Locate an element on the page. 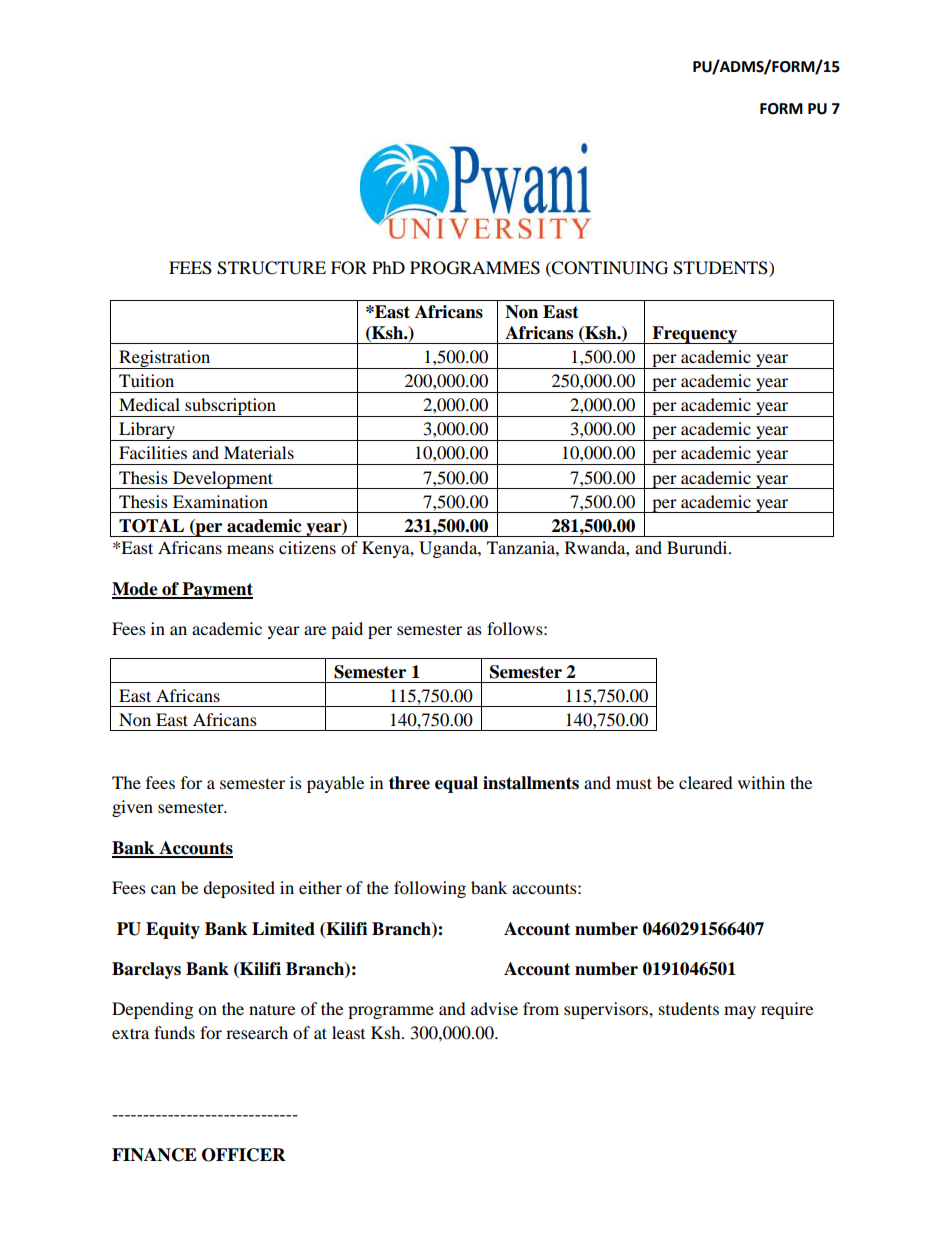 Image resolution: width=952 pixels, height=1233 pixels. CONTINUING is located at coordinates (609, 268).
